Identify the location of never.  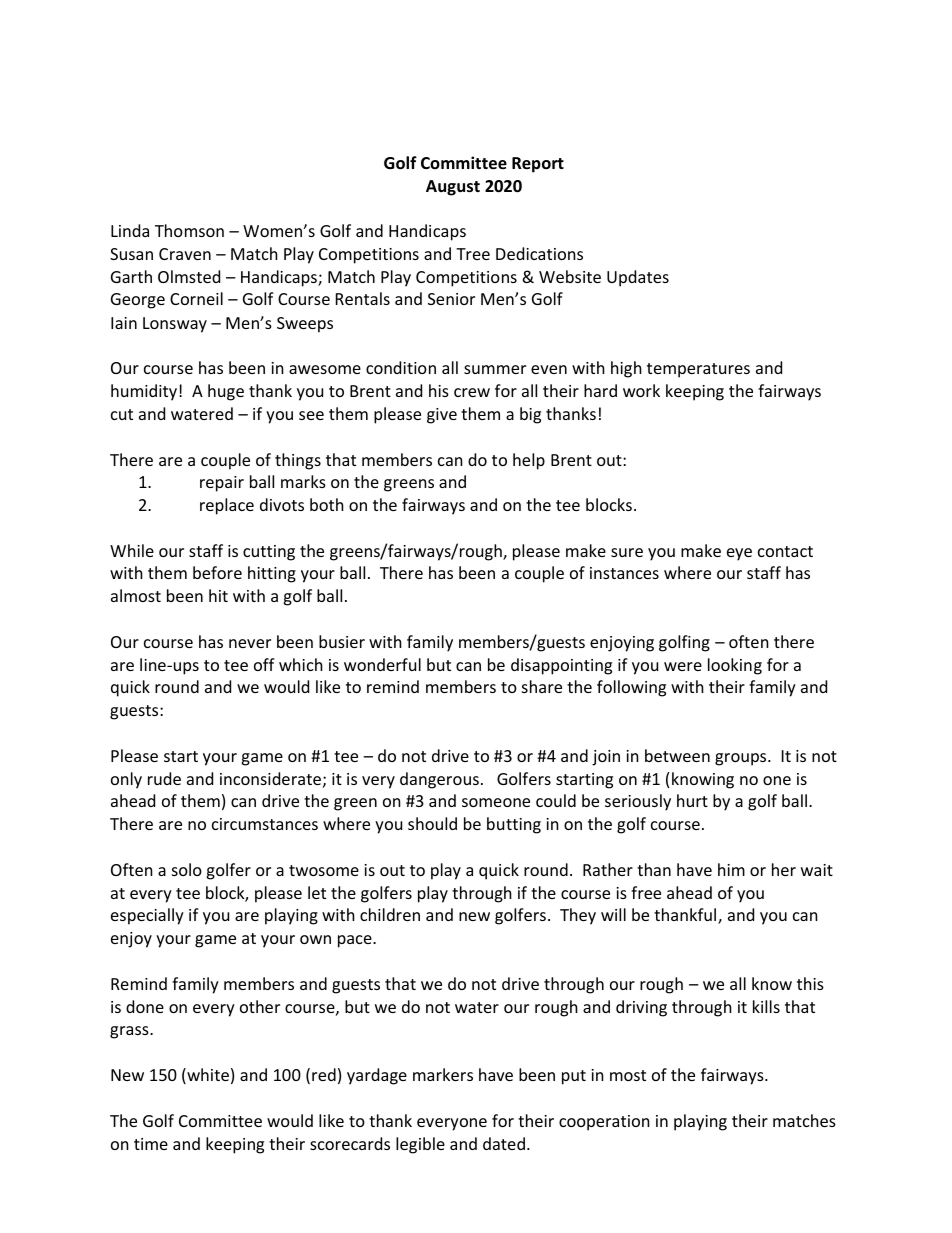
(250, 643).
